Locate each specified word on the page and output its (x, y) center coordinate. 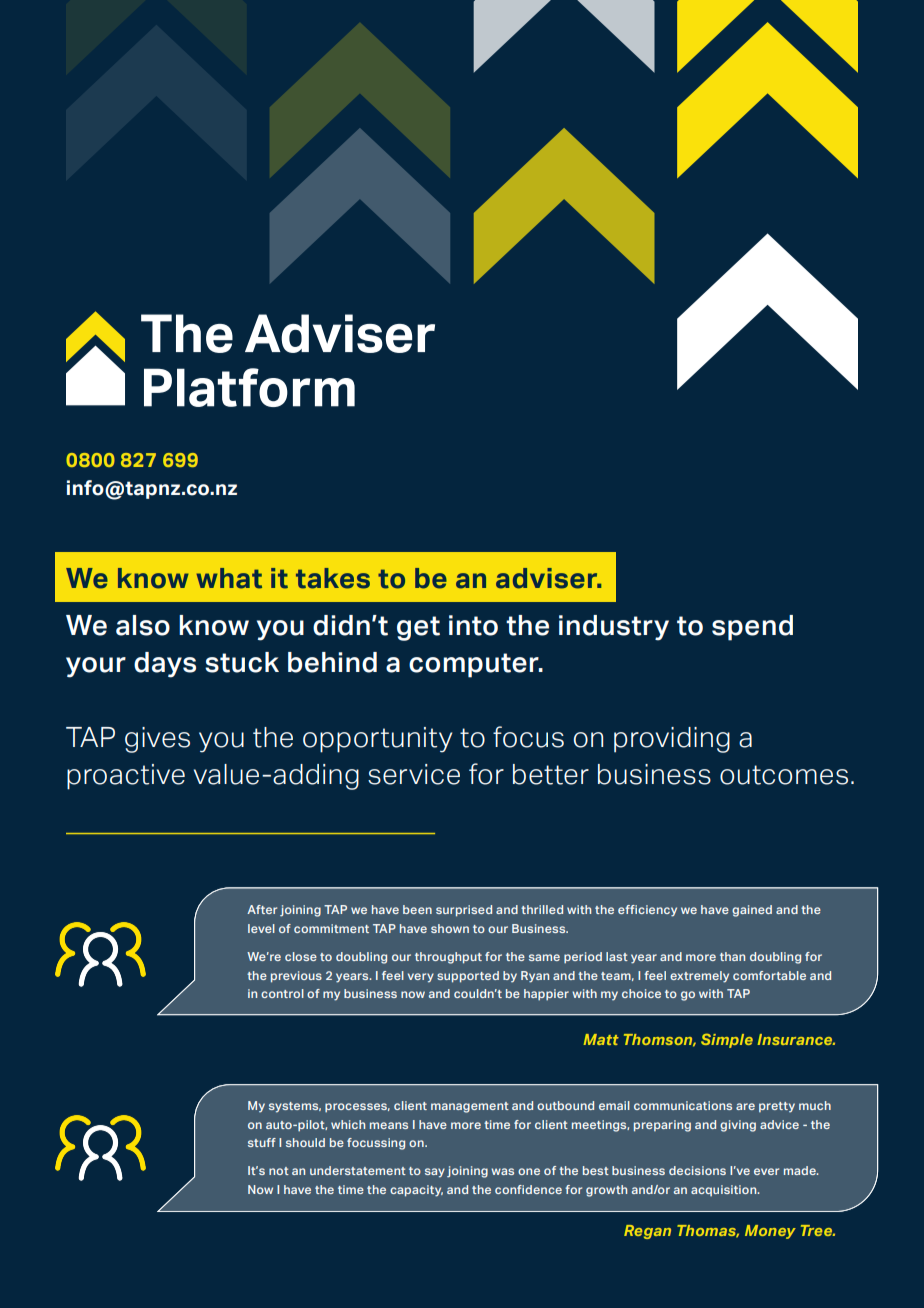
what (229, 578)
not (279, 1171)
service (414, 774)
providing (672, 740)
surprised (464, 911)
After (262, 909)
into (473, 625)
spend (752, 628)
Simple (727, 1040)
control (282, 993)
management (470, 1107)
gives (157, 740)
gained (752, 911)
